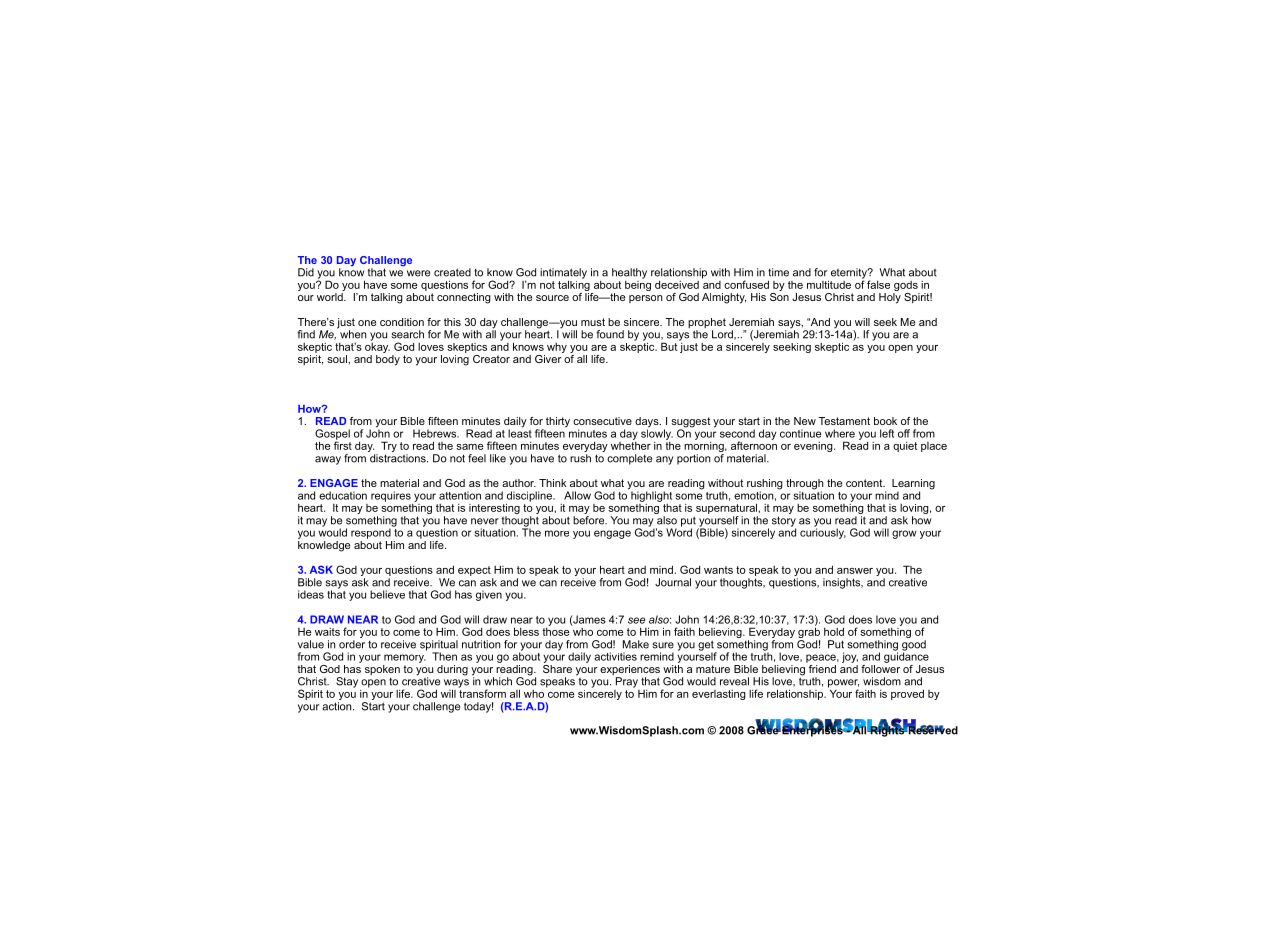 This screenshot has height=952, width=1270. Describe the element at coordinates (865, 483) in the screenshot. I see `content` at that location.
